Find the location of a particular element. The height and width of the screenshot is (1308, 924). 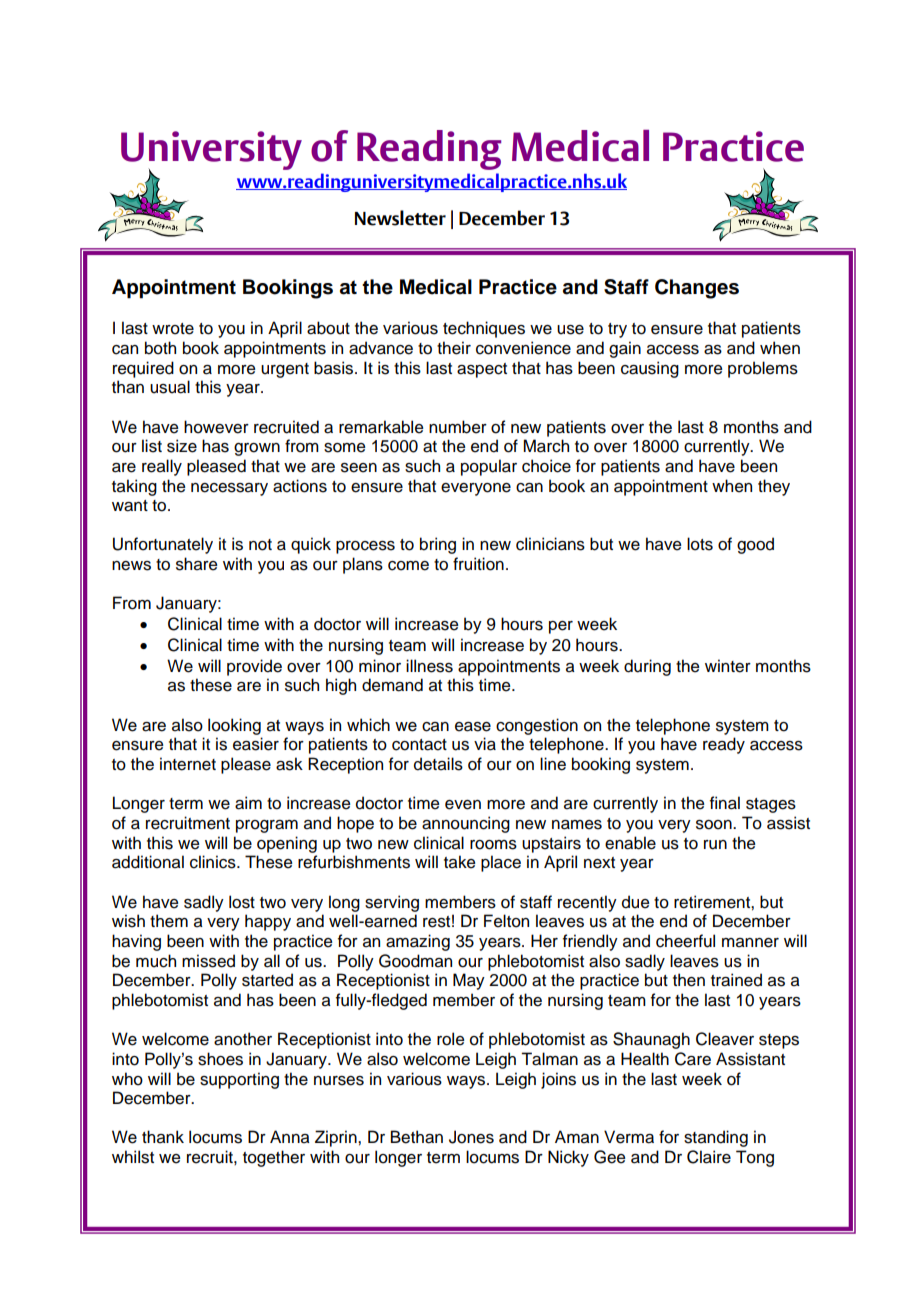

techniques is located at coordinates (484, 329).
